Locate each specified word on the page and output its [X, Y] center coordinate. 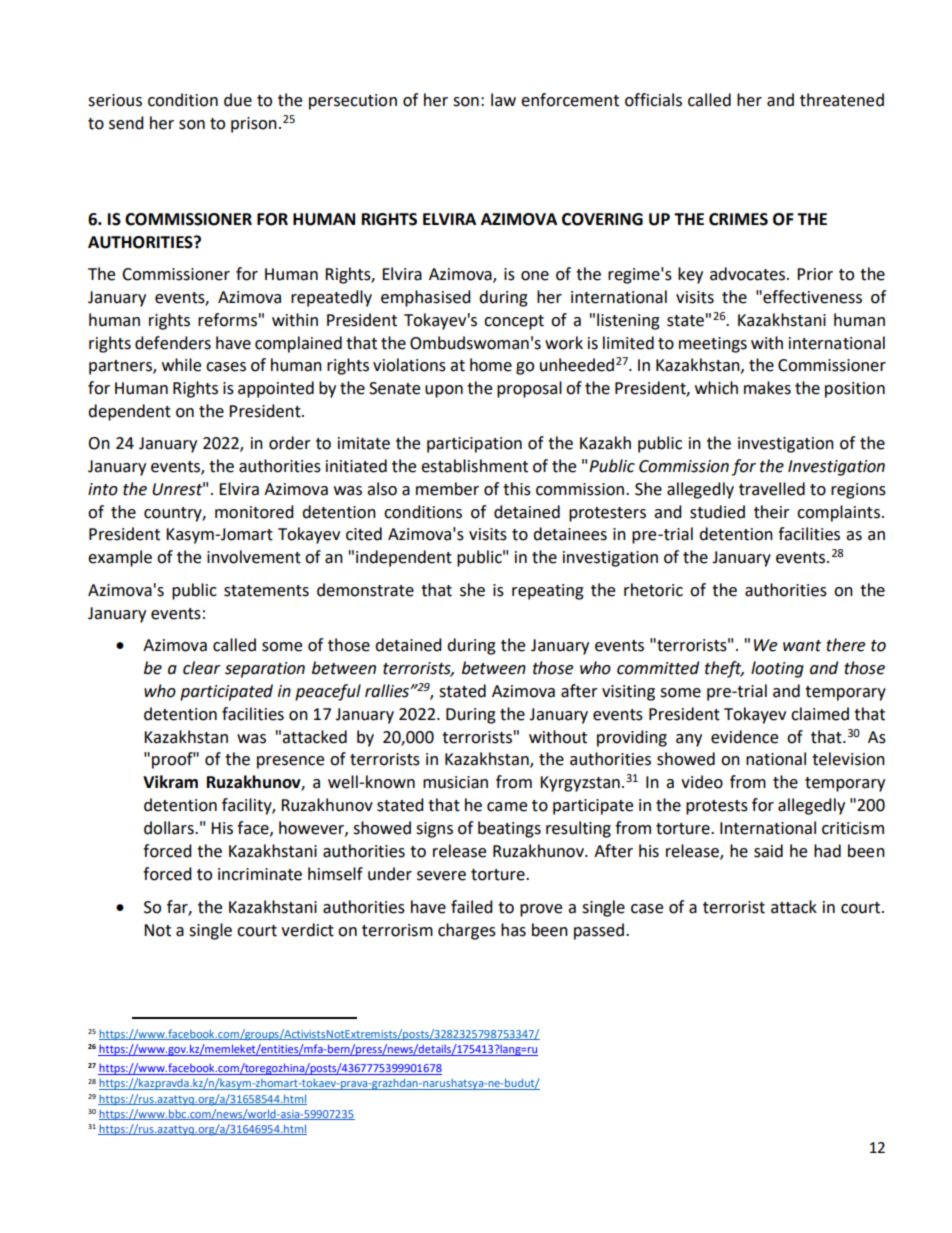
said [768, 851]
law [503, 100]
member [447, 489]
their [772, 512]
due [238, 100]
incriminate [260, 874]
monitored [254, 512]
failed [472, 907]
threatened [842, 100]
